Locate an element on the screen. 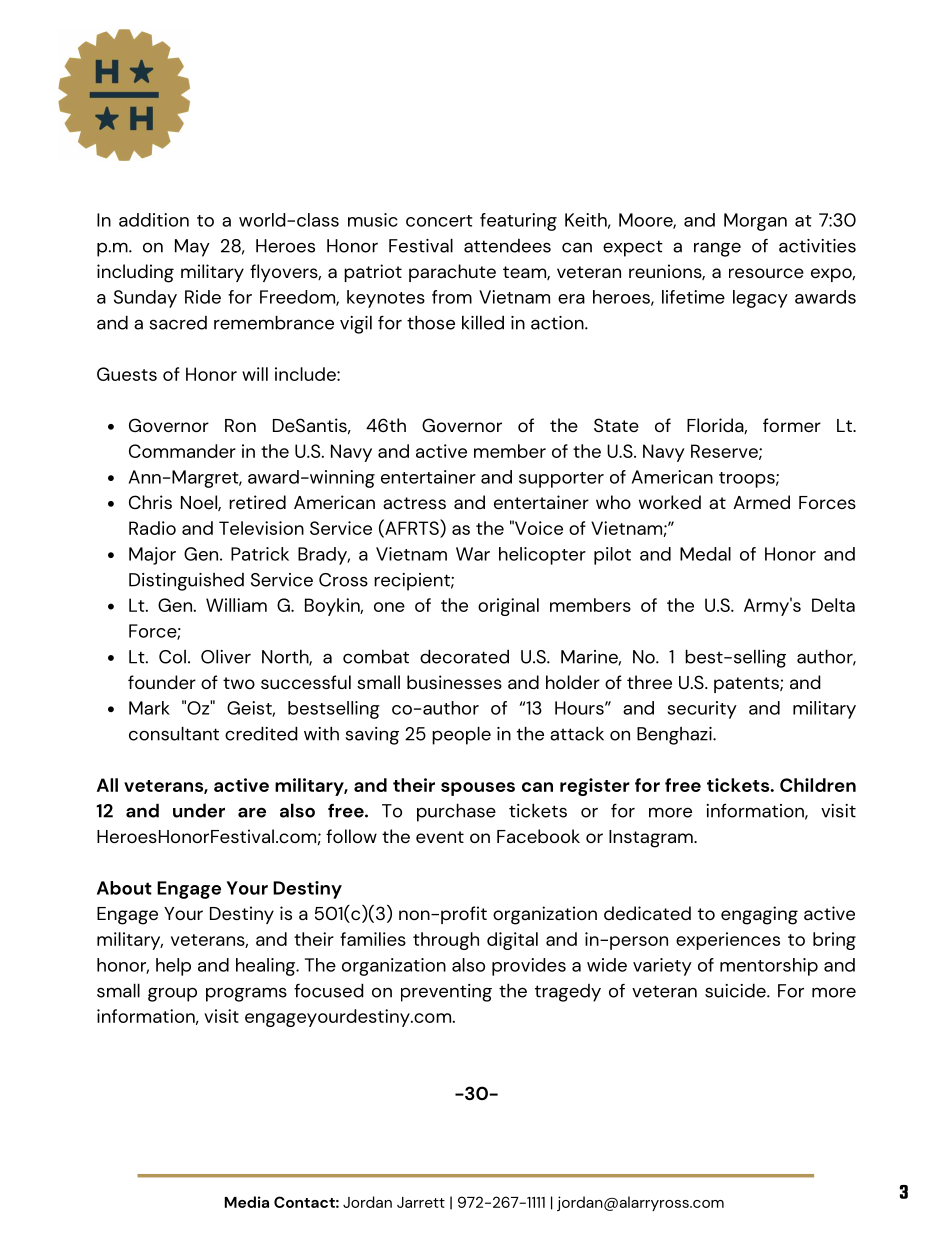 The height and width of the screenshot is (1233, 952). are is located at coordinates (252, 812).
